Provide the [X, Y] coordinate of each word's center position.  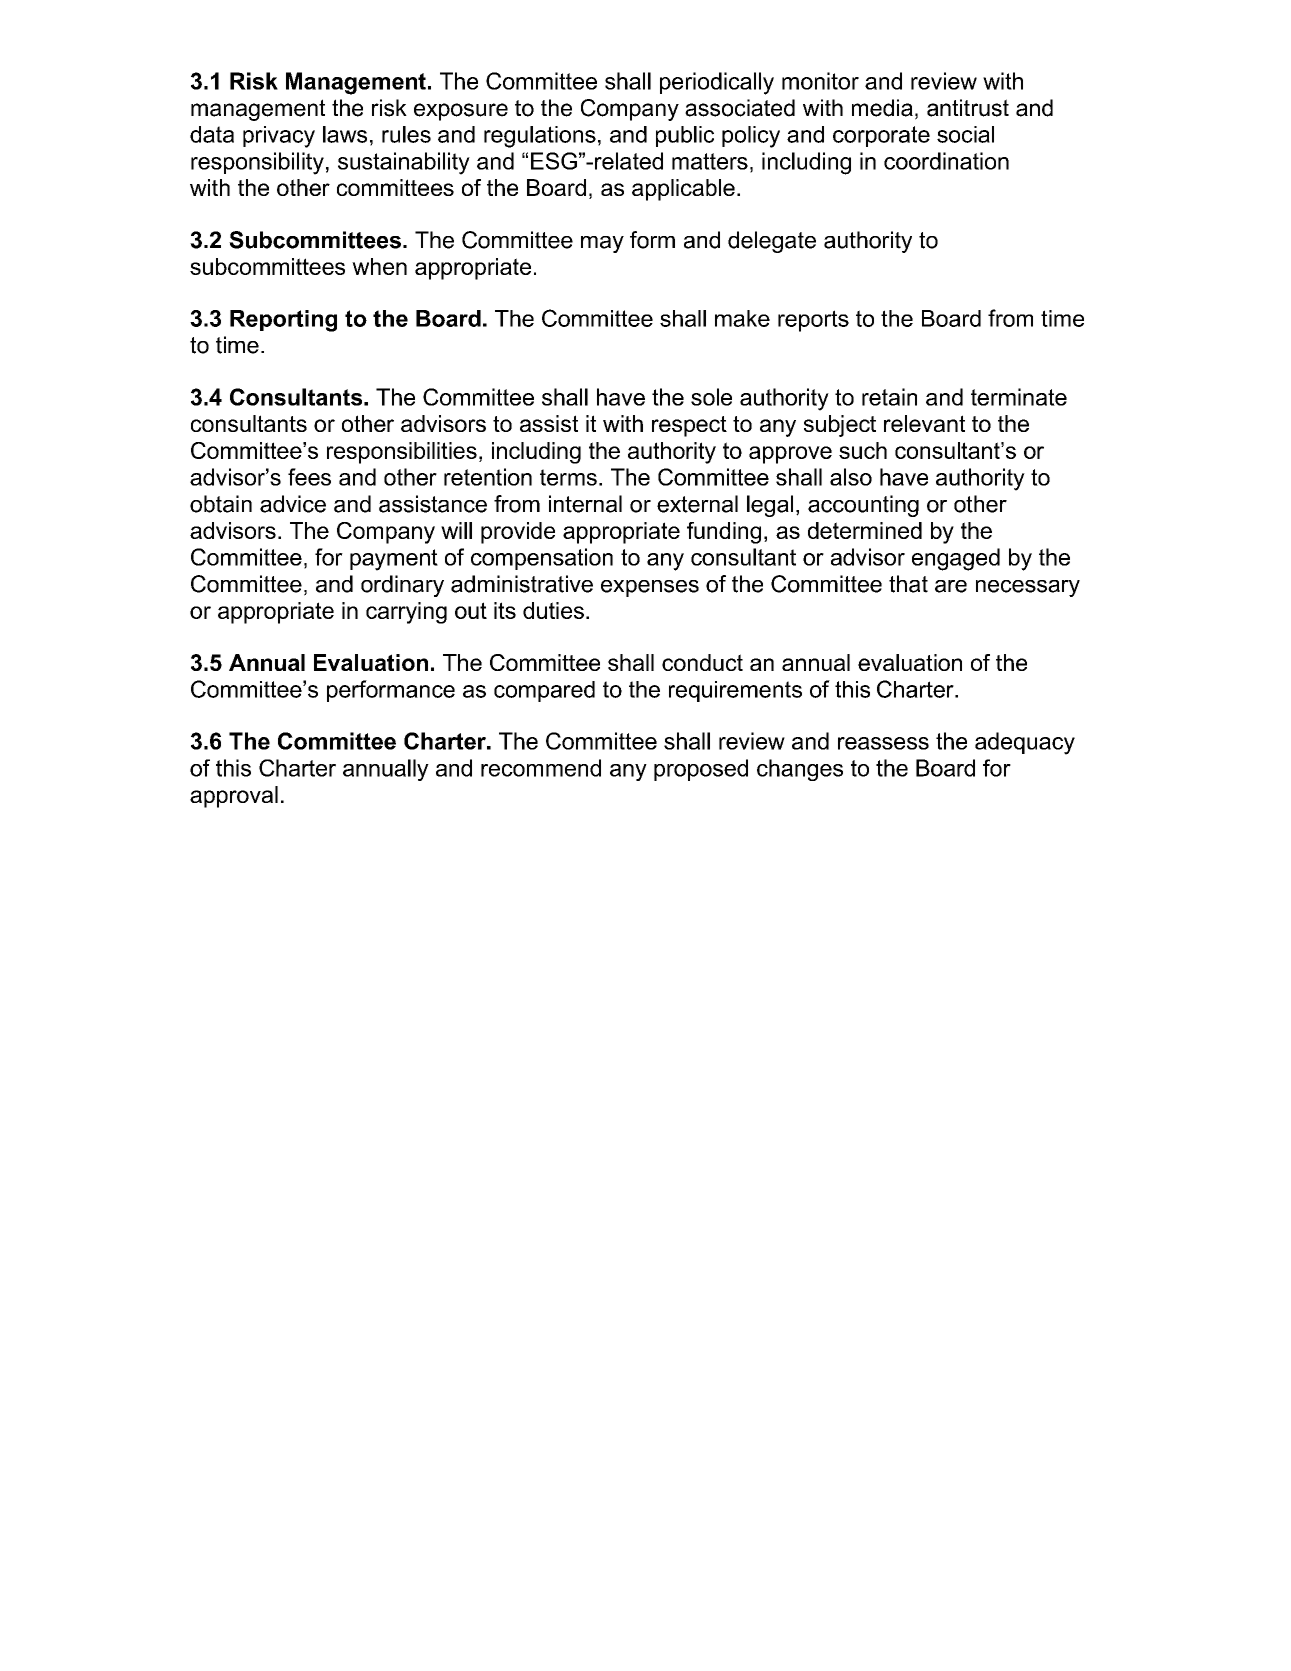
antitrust [968, 108]
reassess [883, 743]
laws [345, 134]
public [685, 136]
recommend [541, 768]
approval [234, 797]
